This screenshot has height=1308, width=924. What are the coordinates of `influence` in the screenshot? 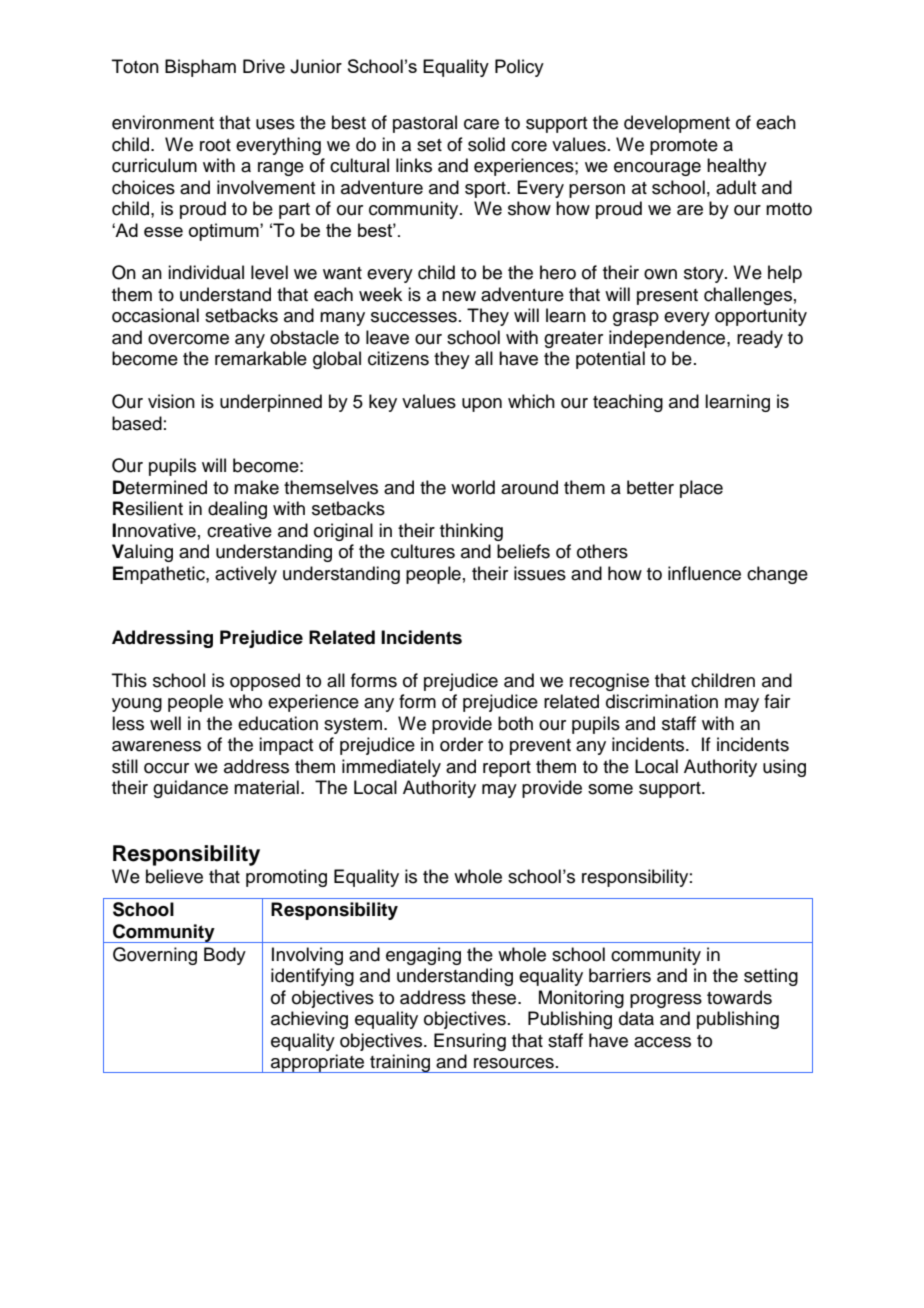 It's located at (704, 573).
